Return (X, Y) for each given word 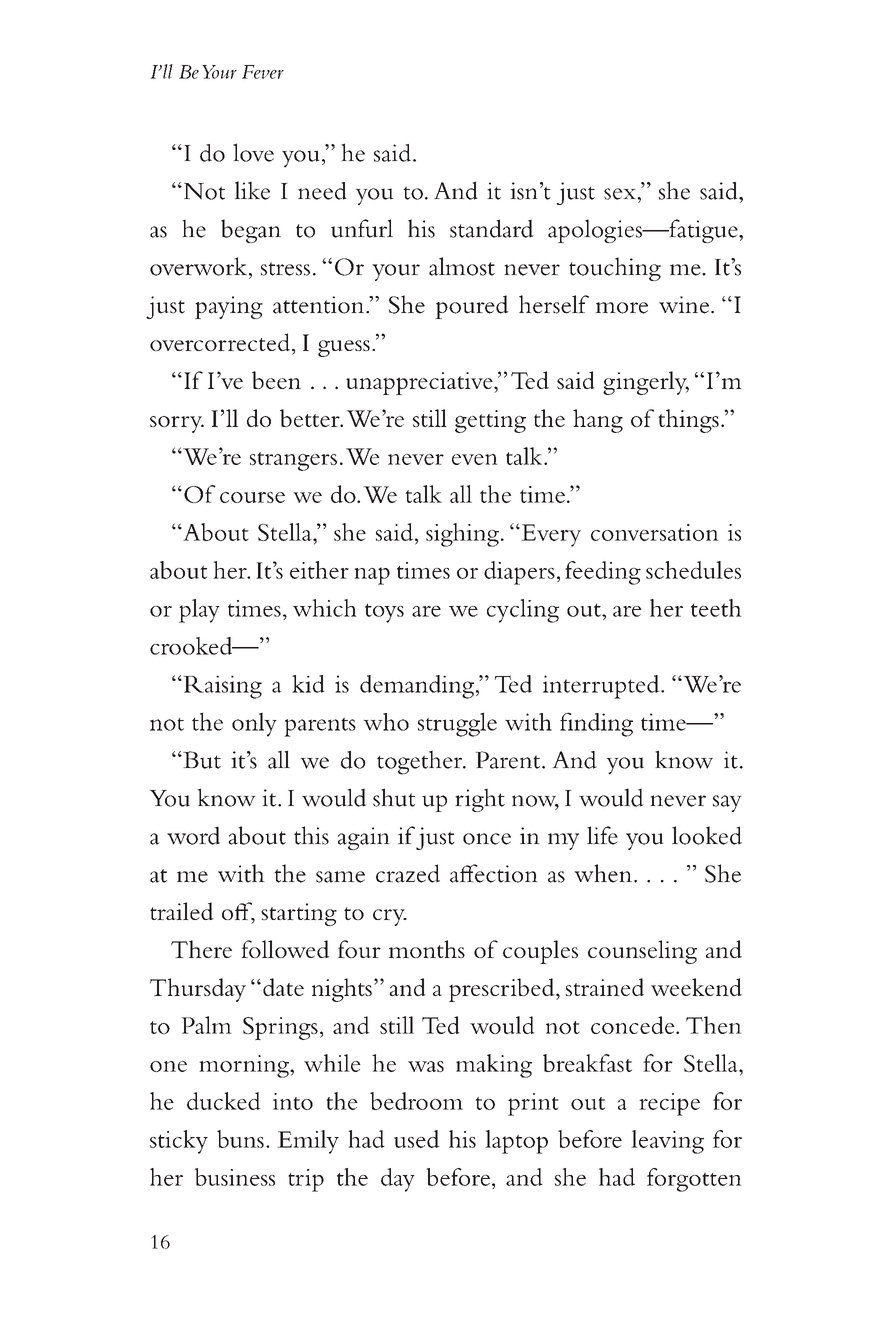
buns (240, 1139)
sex (621, 194)
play (199, 611)
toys (384, 613)
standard (492, 228)
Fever (263, 72)
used (417, 1139)
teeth (716, 608)
